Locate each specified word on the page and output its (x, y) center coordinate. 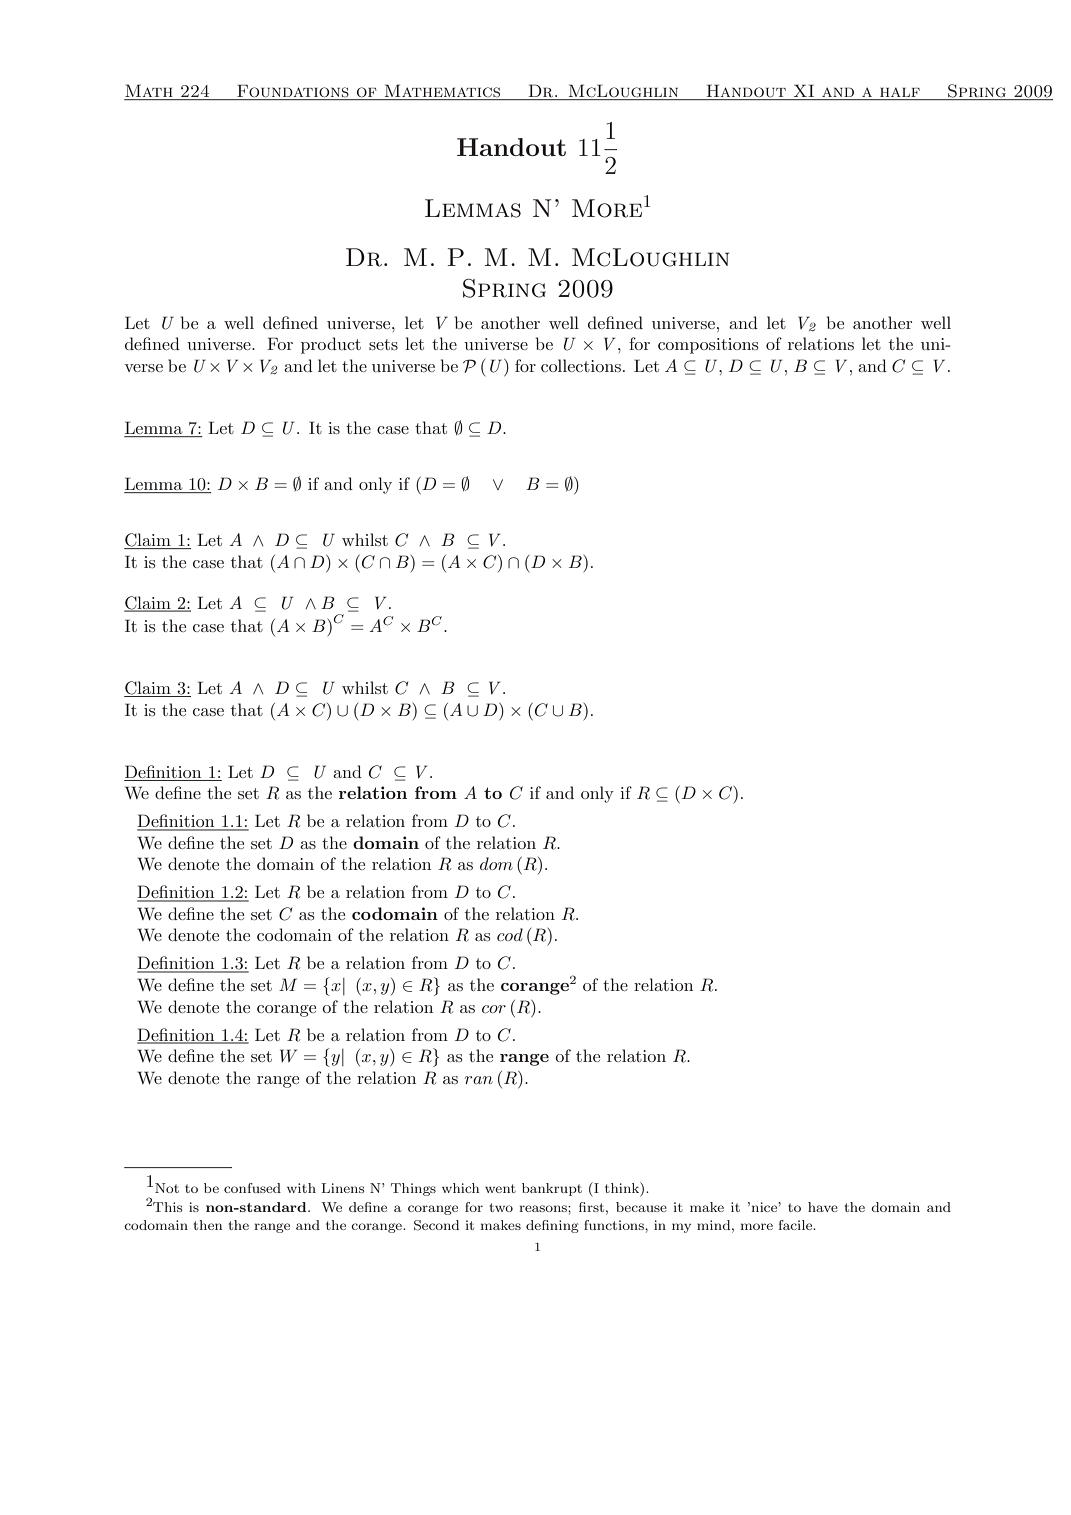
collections (581, 365)
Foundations (293, 92)
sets (383, 344)
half (900, 93)
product (331, 345)
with (301, 1188)
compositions (708, 346)
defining (552, 1226)
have (823, 1207)
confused (252, 1188)
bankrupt (552, 1189)
